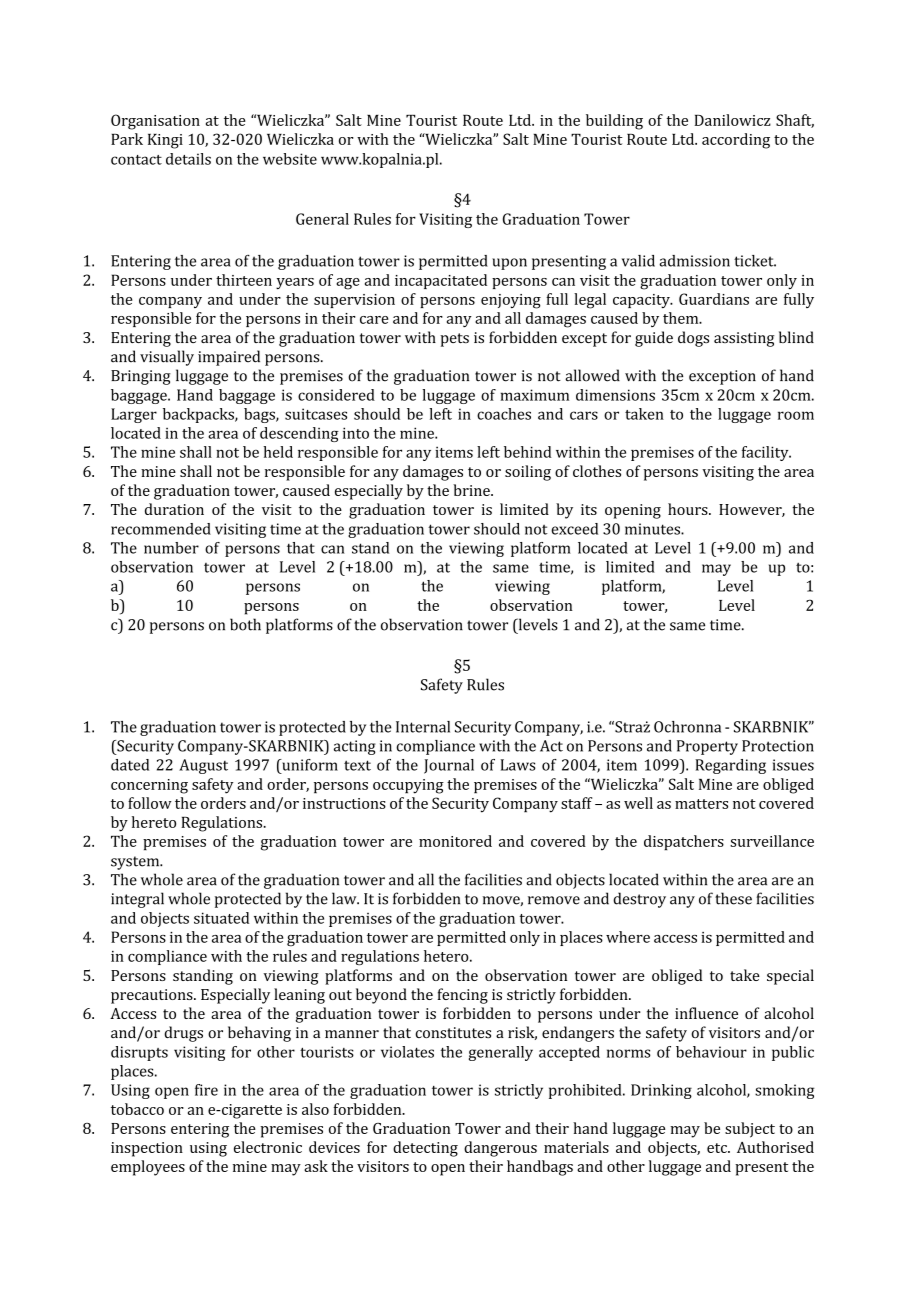  Describe the element at coordinates (188, 159) in the page. I see `details` at that location.
